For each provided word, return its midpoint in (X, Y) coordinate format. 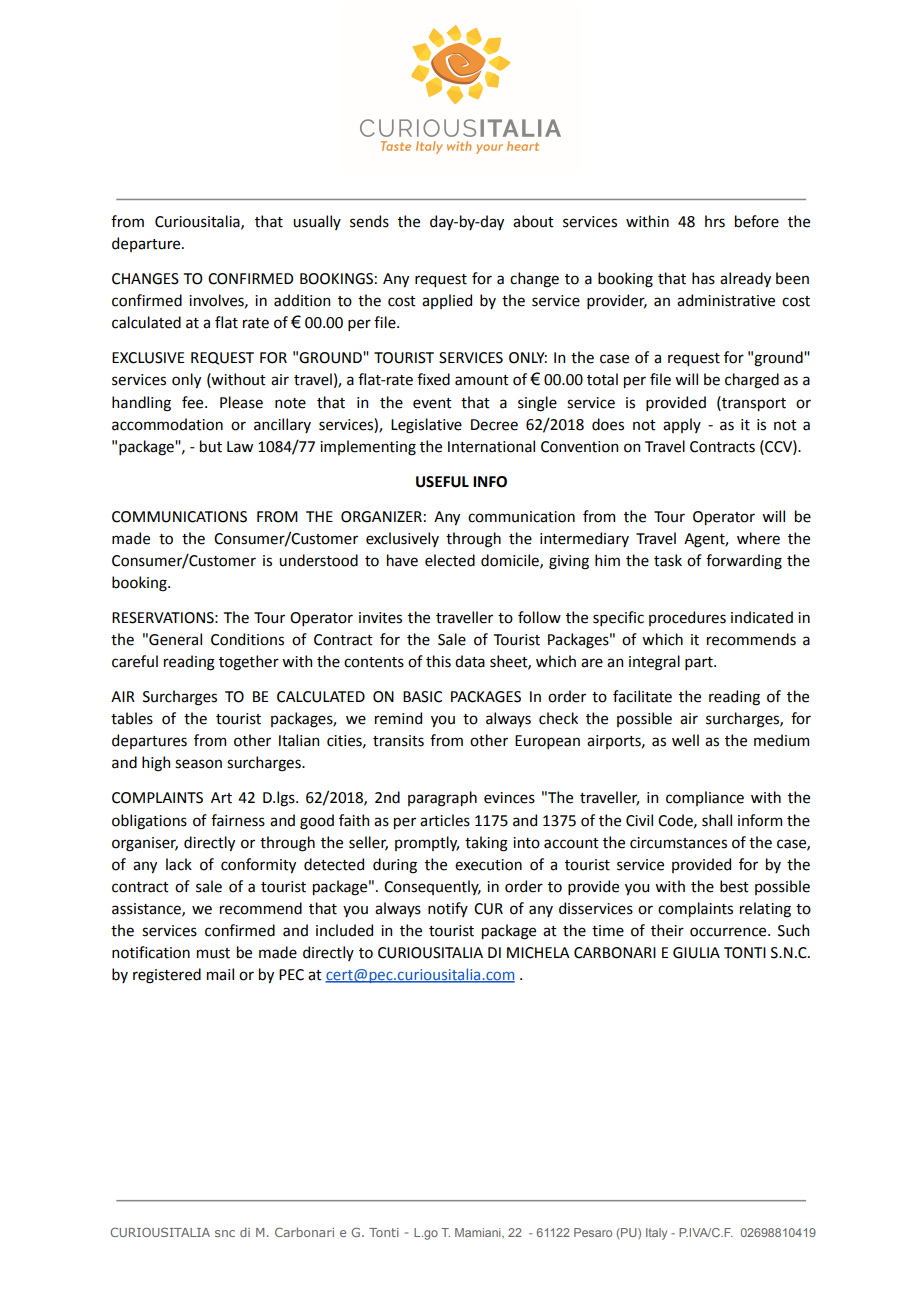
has (703, 278)
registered (167, 976)
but (211, 446)
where (758, 538)
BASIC (422, 697)
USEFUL (442, 482)
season (198, 764)
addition (302, 300)
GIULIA (696, 953)
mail (220, 974)
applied (447, 301)
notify (448, 909)
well (685, 740)
